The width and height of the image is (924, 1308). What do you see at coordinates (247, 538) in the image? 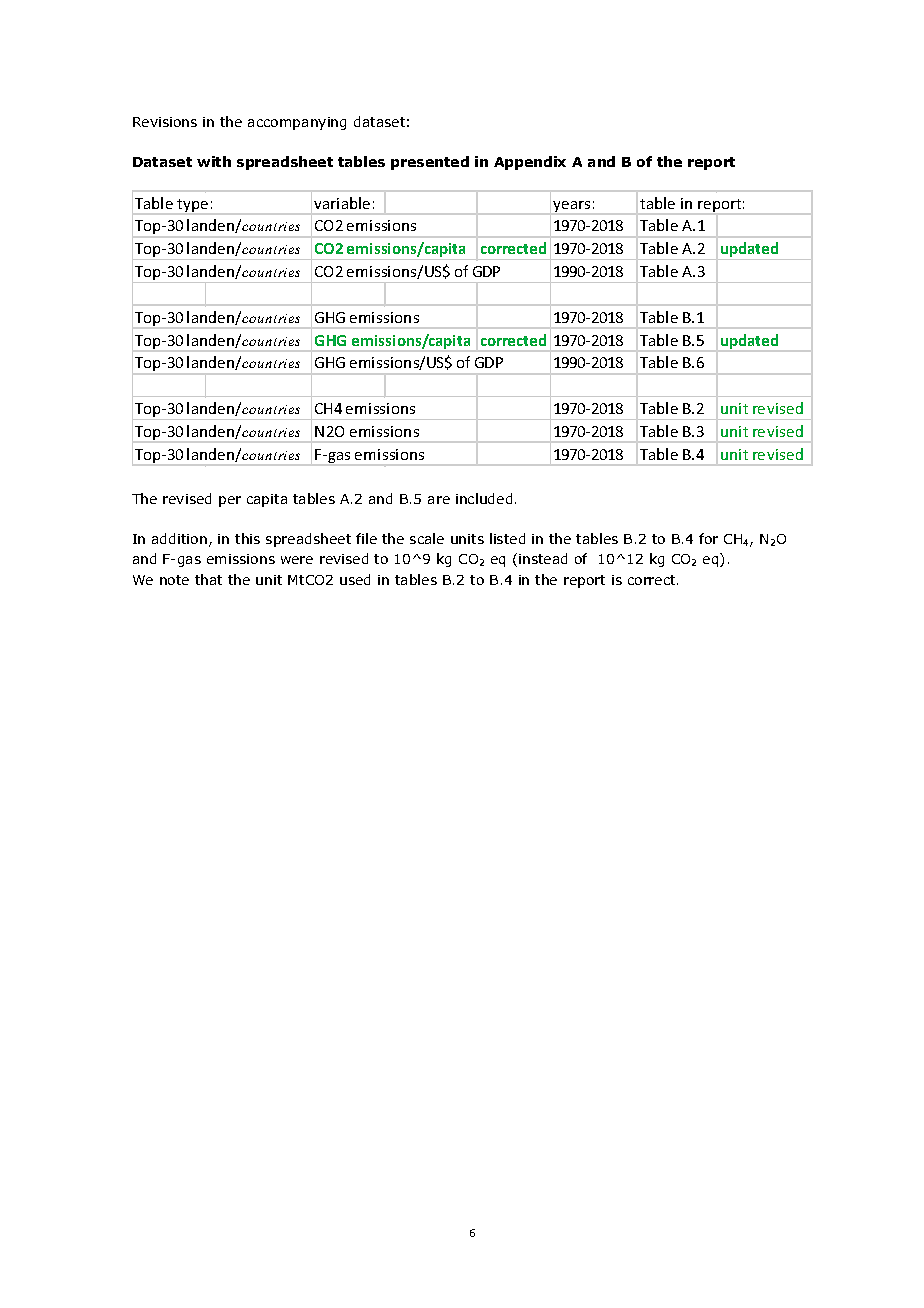
I see `this` at bounding box center [247, 538].
